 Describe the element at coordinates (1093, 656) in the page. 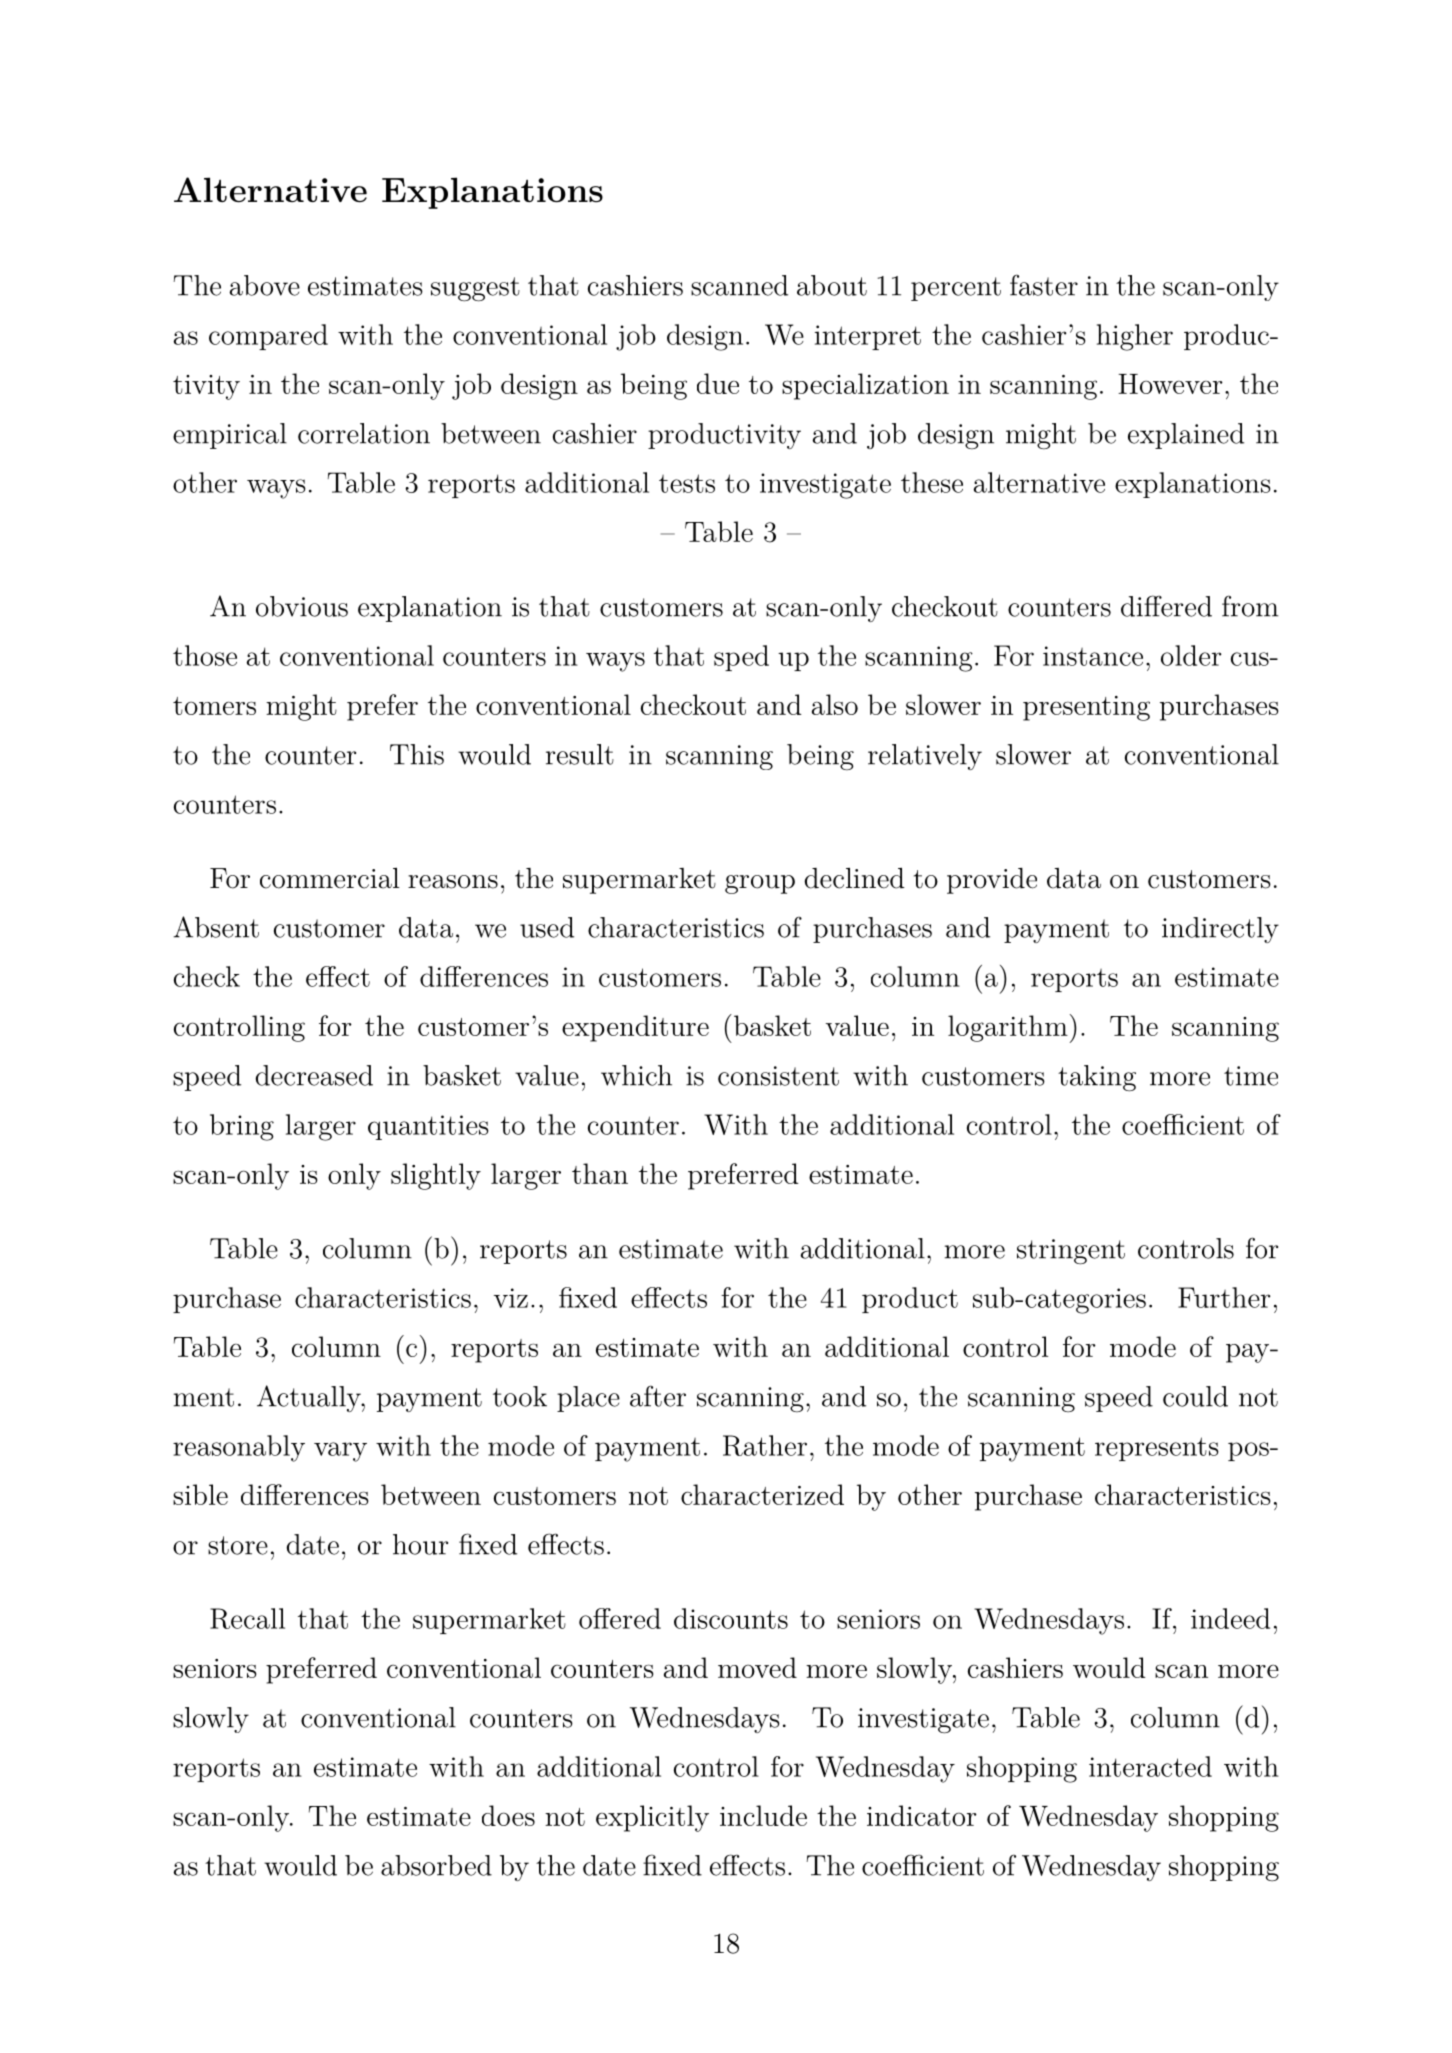

I see `instance` at that location.
